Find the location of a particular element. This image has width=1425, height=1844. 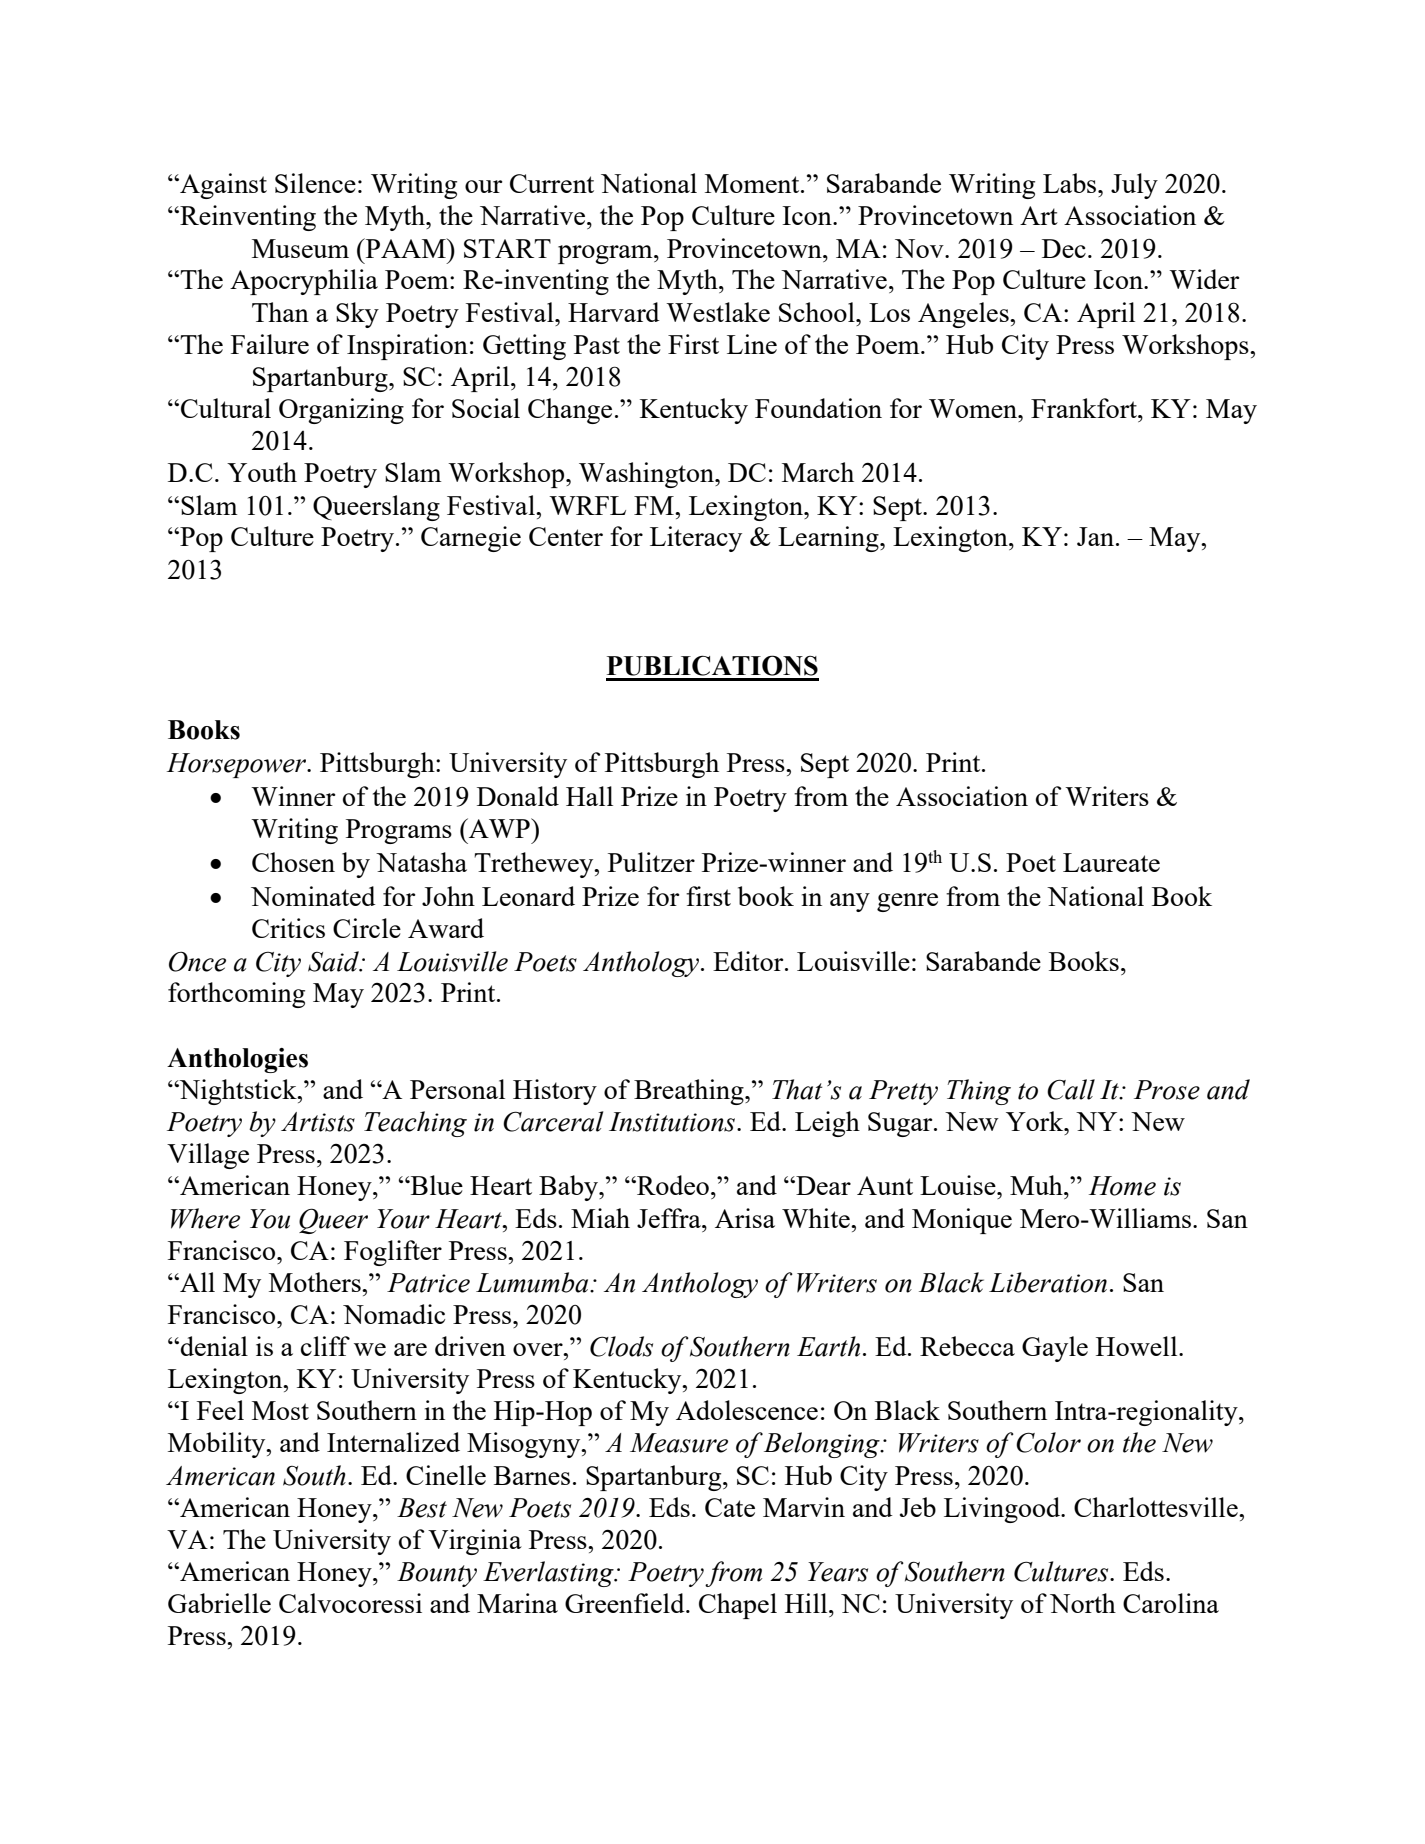

Dec is located at coordinates (1064, 248).
